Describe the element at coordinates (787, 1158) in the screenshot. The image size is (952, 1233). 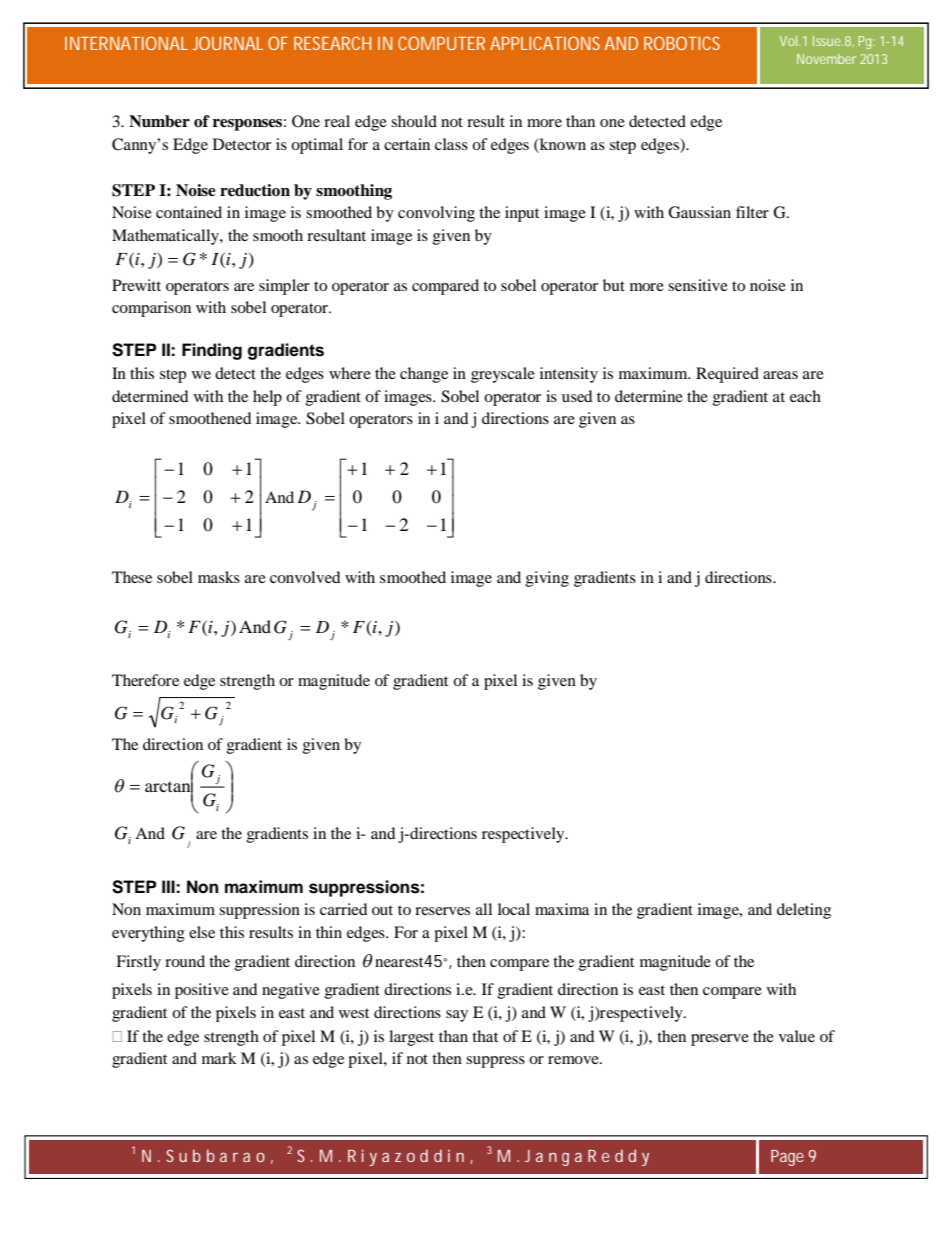
I see `Page` at that location.
